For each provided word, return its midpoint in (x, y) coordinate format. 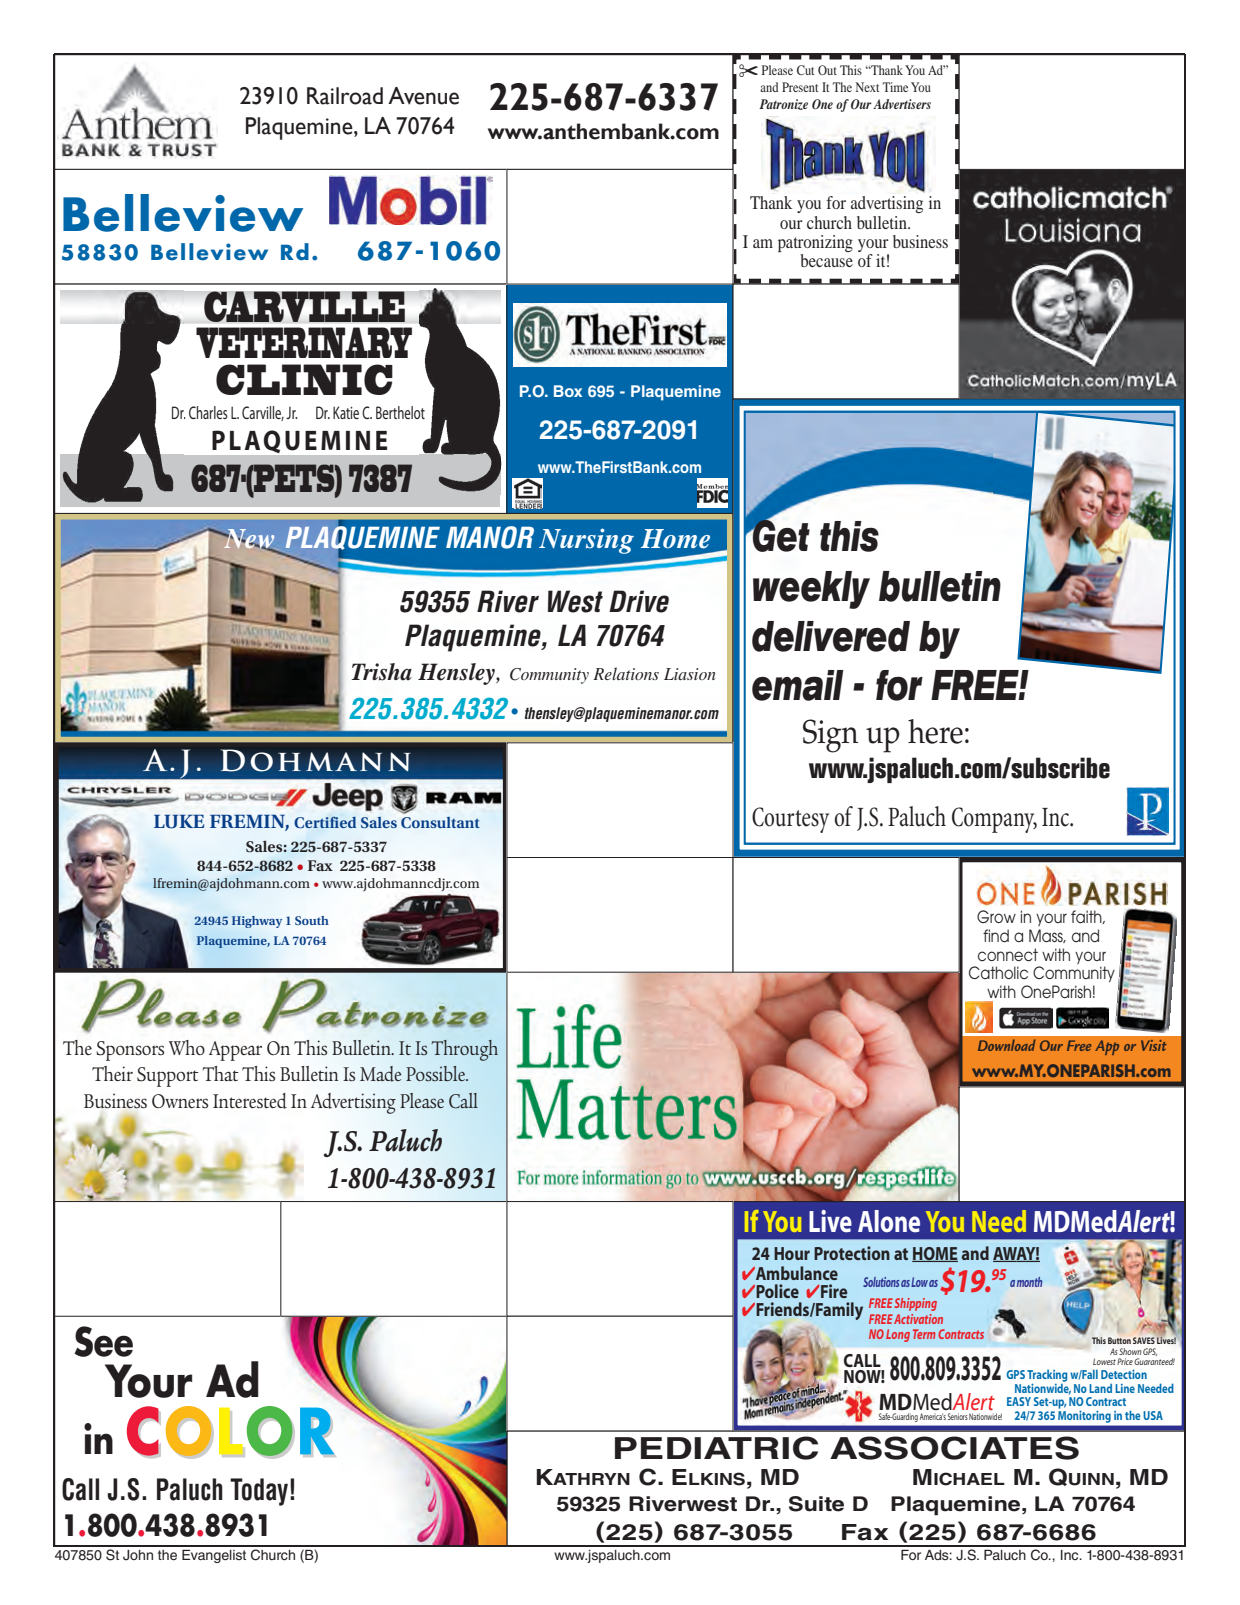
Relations (626, 673)
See (103, 1341)
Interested (250, 1101)
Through (465, 1050)
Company (994, 820)
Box (568, 391)
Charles (208, 412)
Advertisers (902, 104)
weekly (811, 590)
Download (1007, 1045)
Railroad (345, 96)
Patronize (783, 104)
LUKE (179, 821)
